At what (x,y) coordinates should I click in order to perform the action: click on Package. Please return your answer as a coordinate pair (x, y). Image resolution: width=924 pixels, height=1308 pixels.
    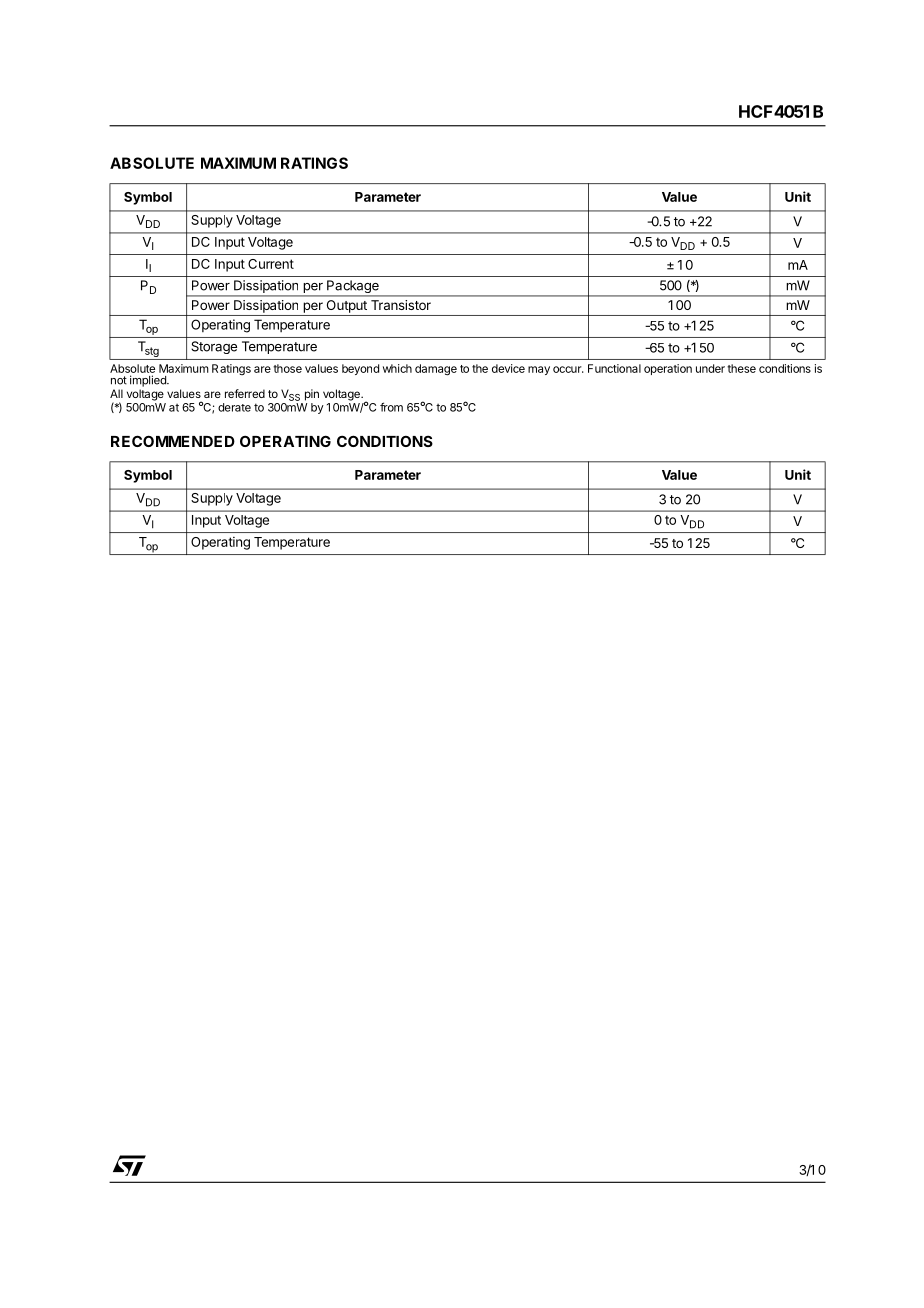
    Looking at the image, I should click on (353, 288).
